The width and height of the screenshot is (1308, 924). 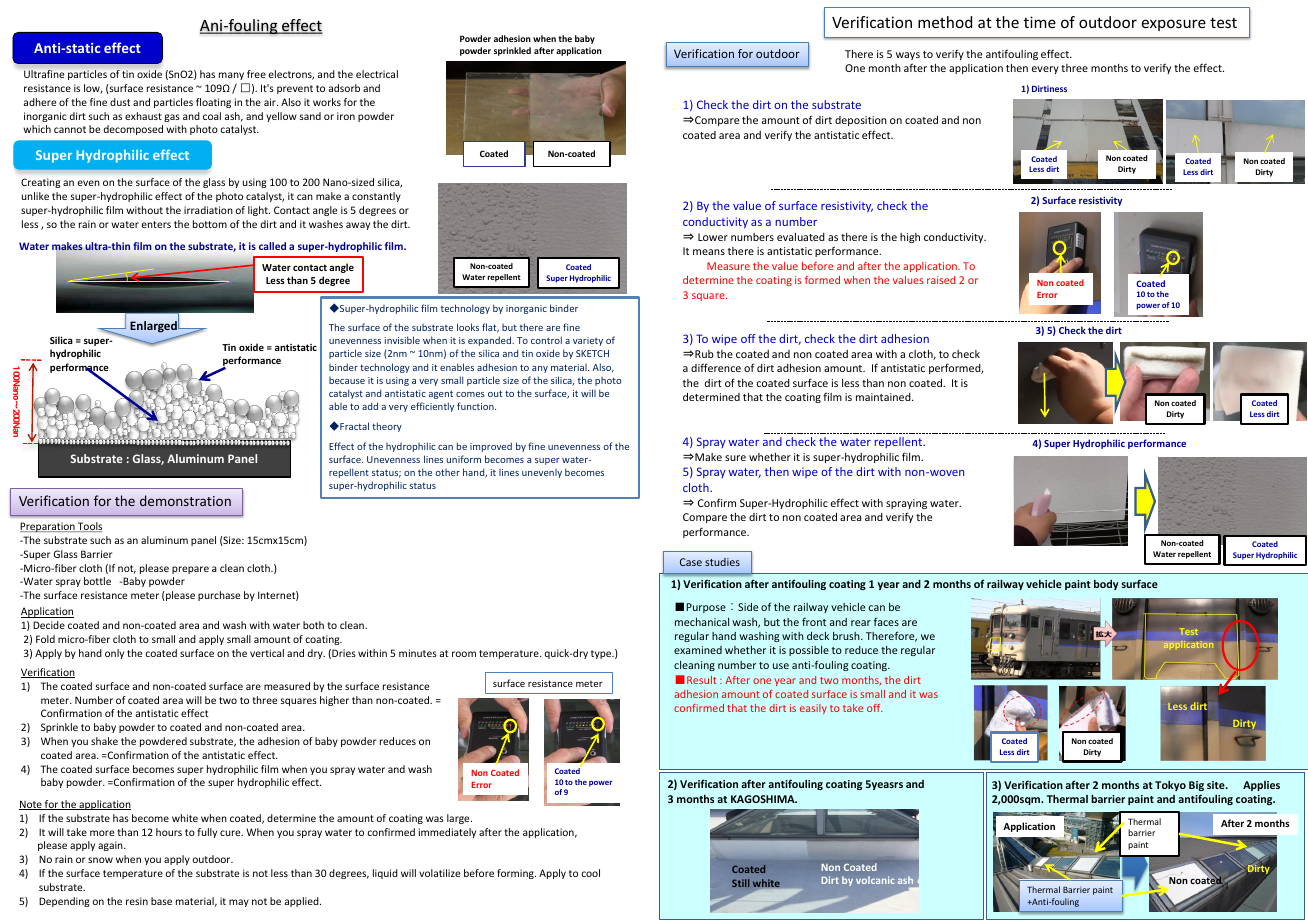 I want to click on time, so click(x=1040, y=22).
